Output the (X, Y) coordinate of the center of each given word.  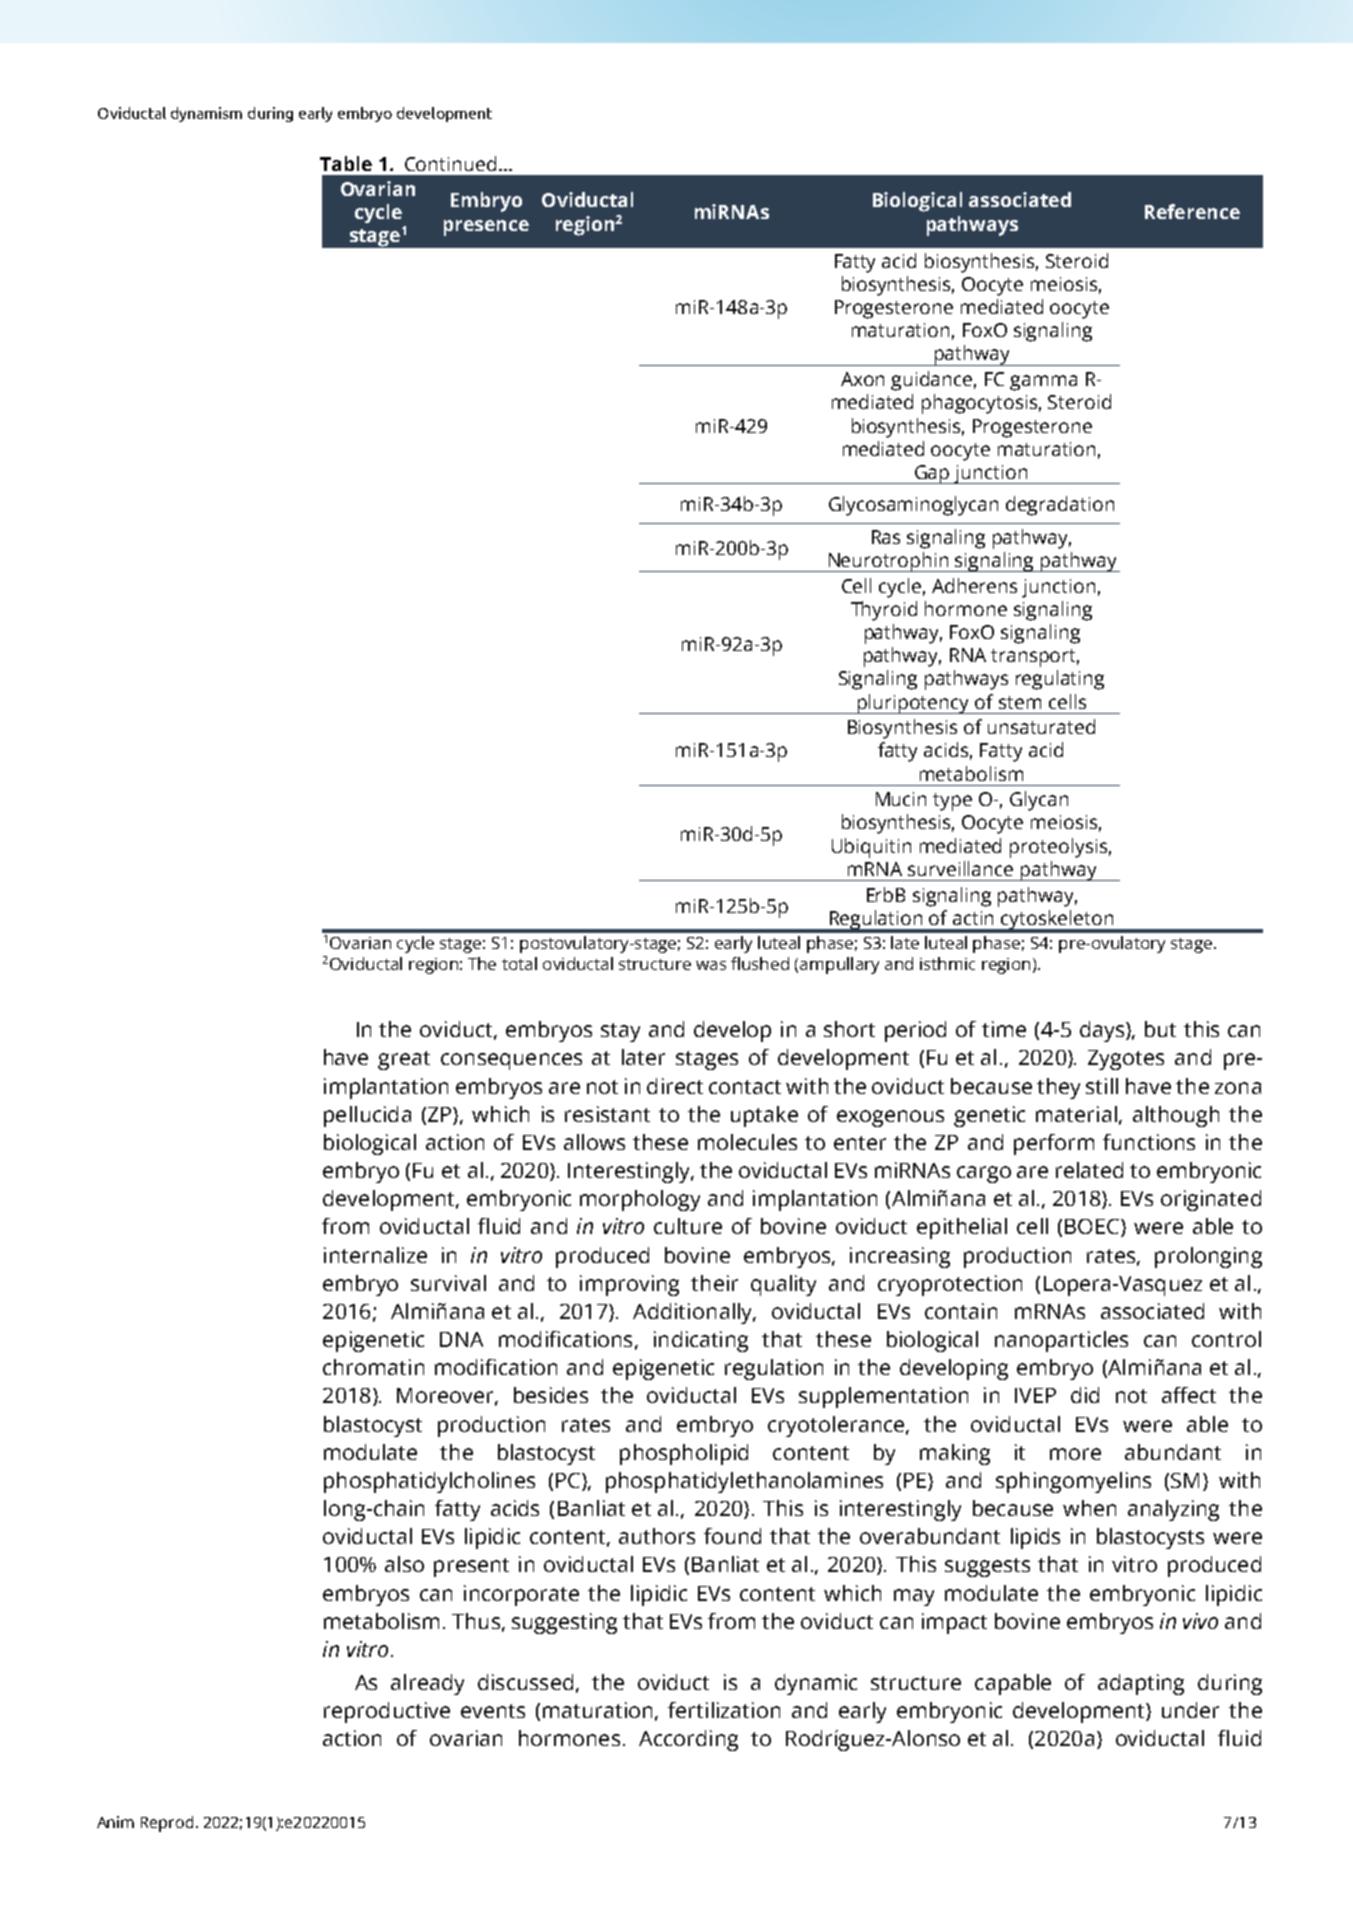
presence (486, 228)
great (404, 1060)
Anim (115, 1822)
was (711, 965)
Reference (1192, 211)
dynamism (206, 114)
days (1103, 1031)
